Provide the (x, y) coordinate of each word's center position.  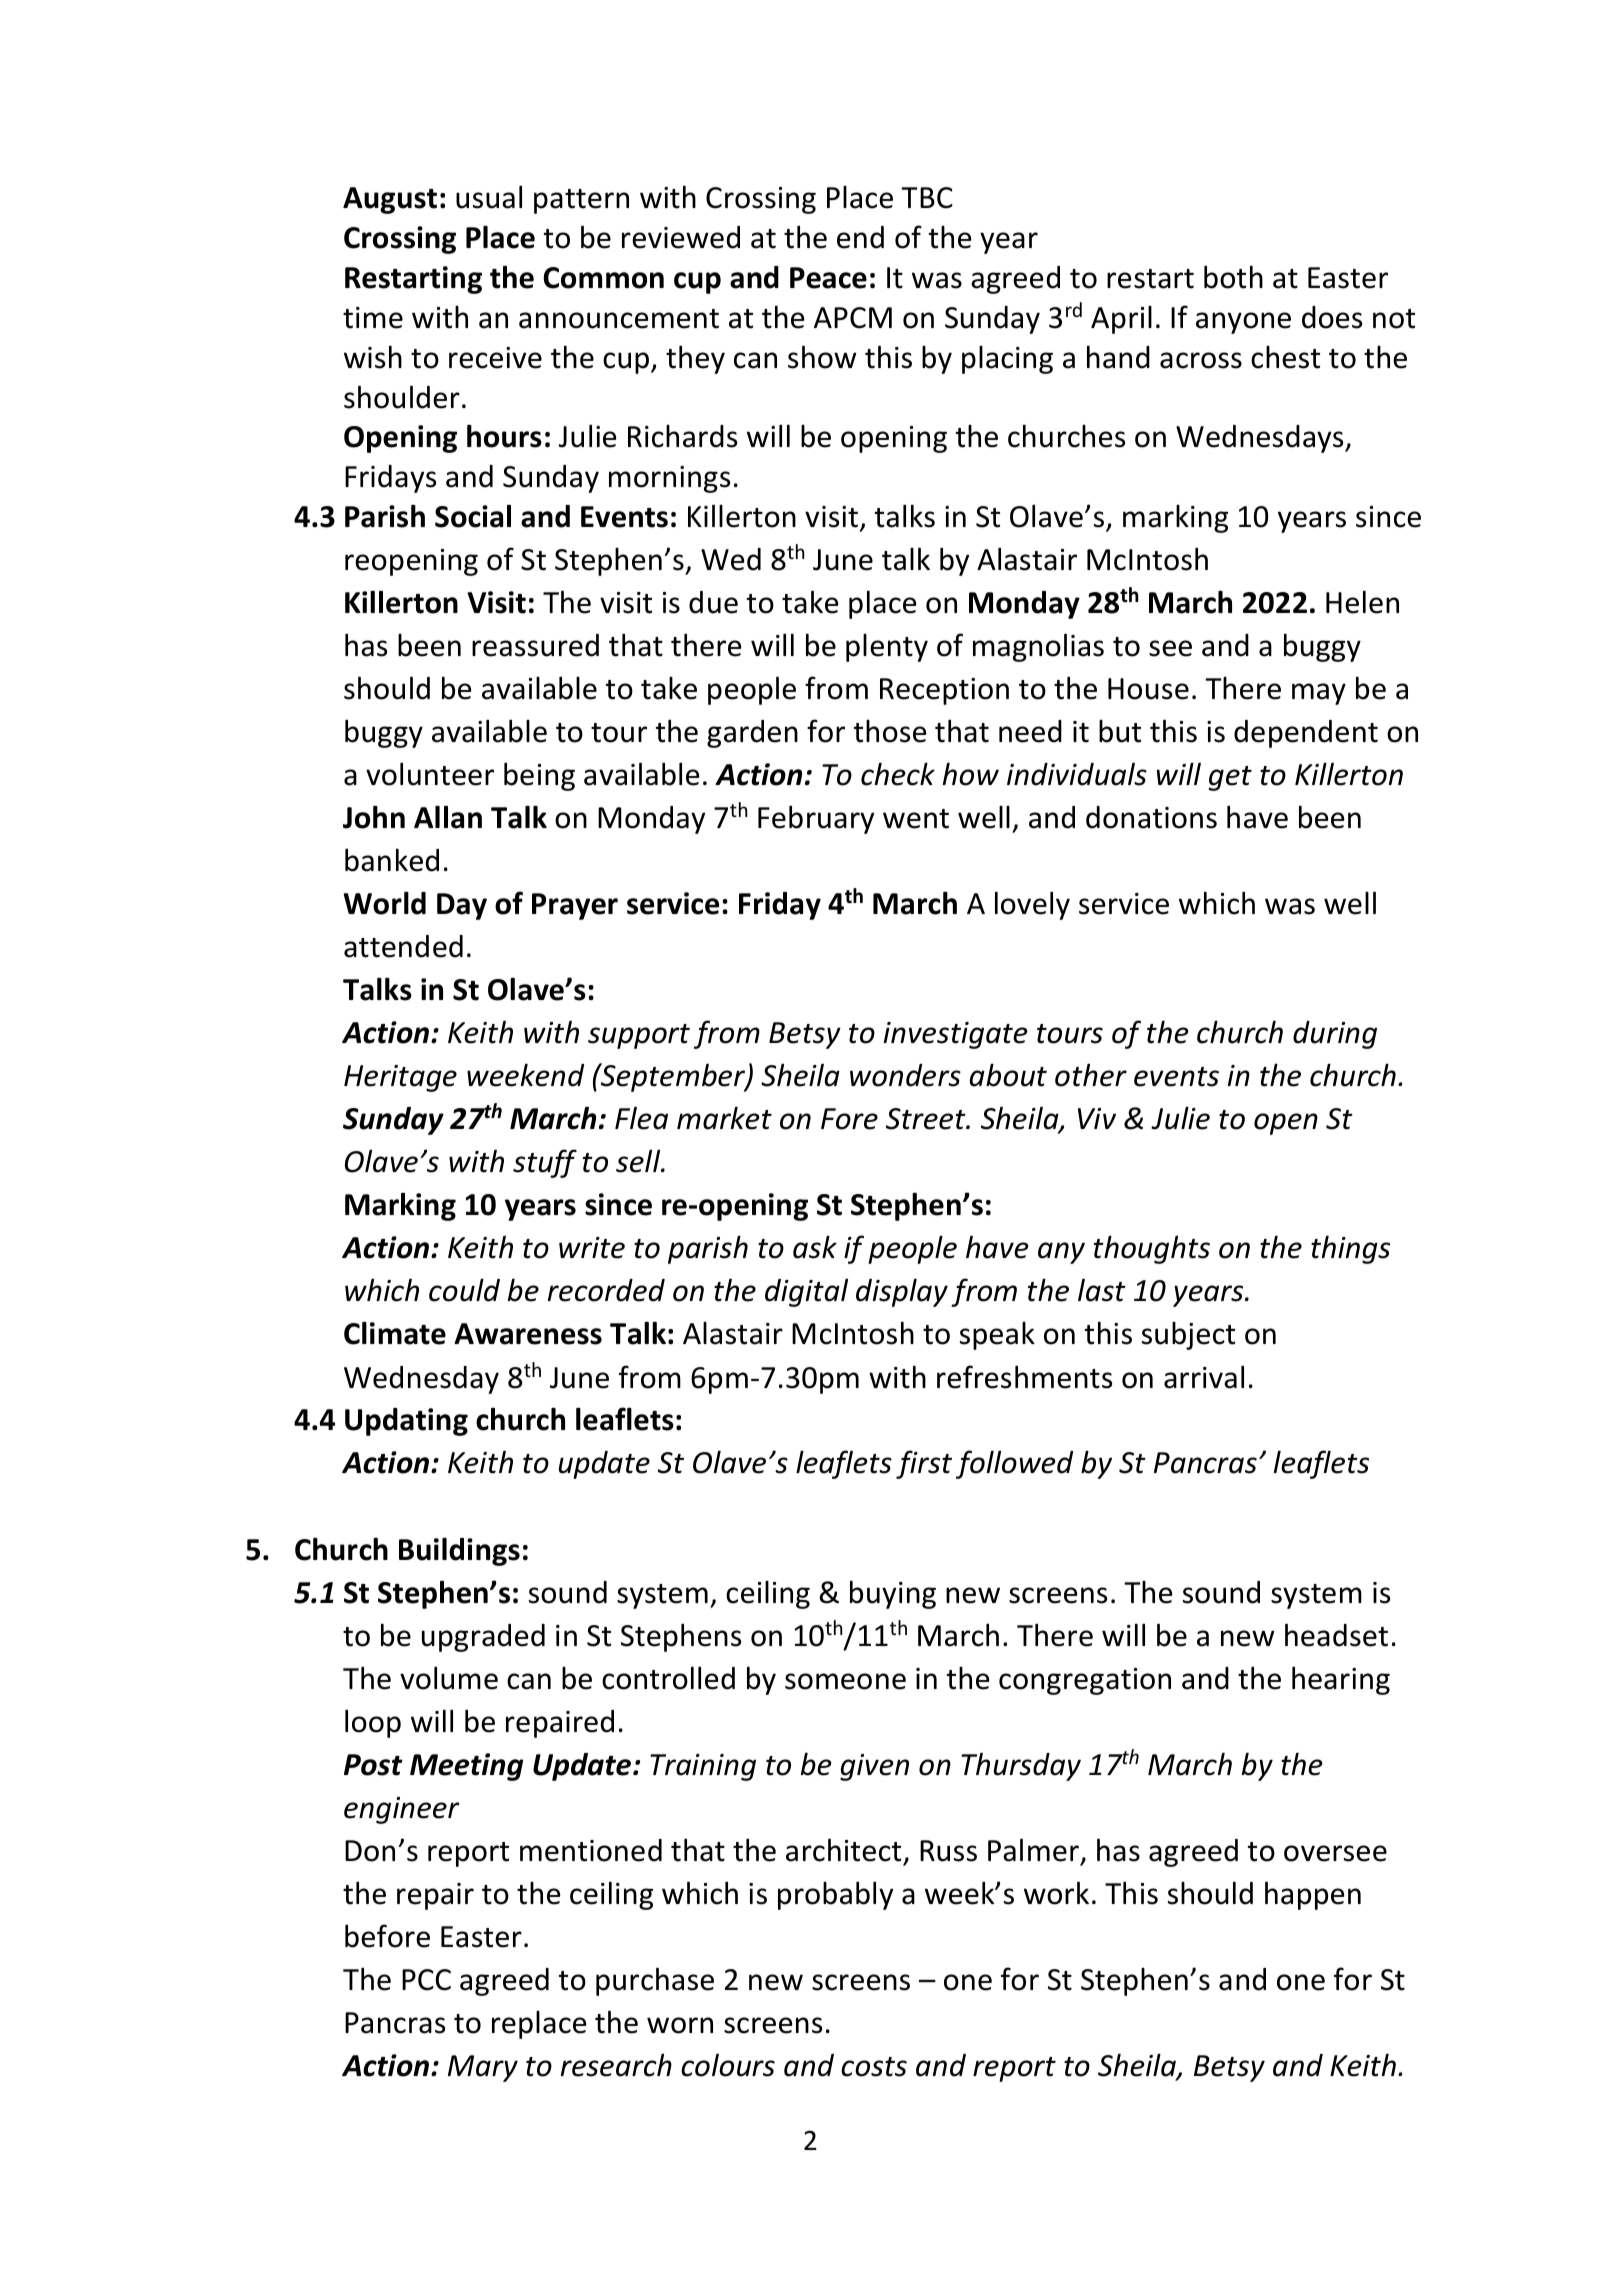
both (1233, 277)
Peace (828, 278)
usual (489, 197)
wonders (905, 1075)
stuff (545, 1163)
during (1335, 1035)
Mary (483, 2068)
